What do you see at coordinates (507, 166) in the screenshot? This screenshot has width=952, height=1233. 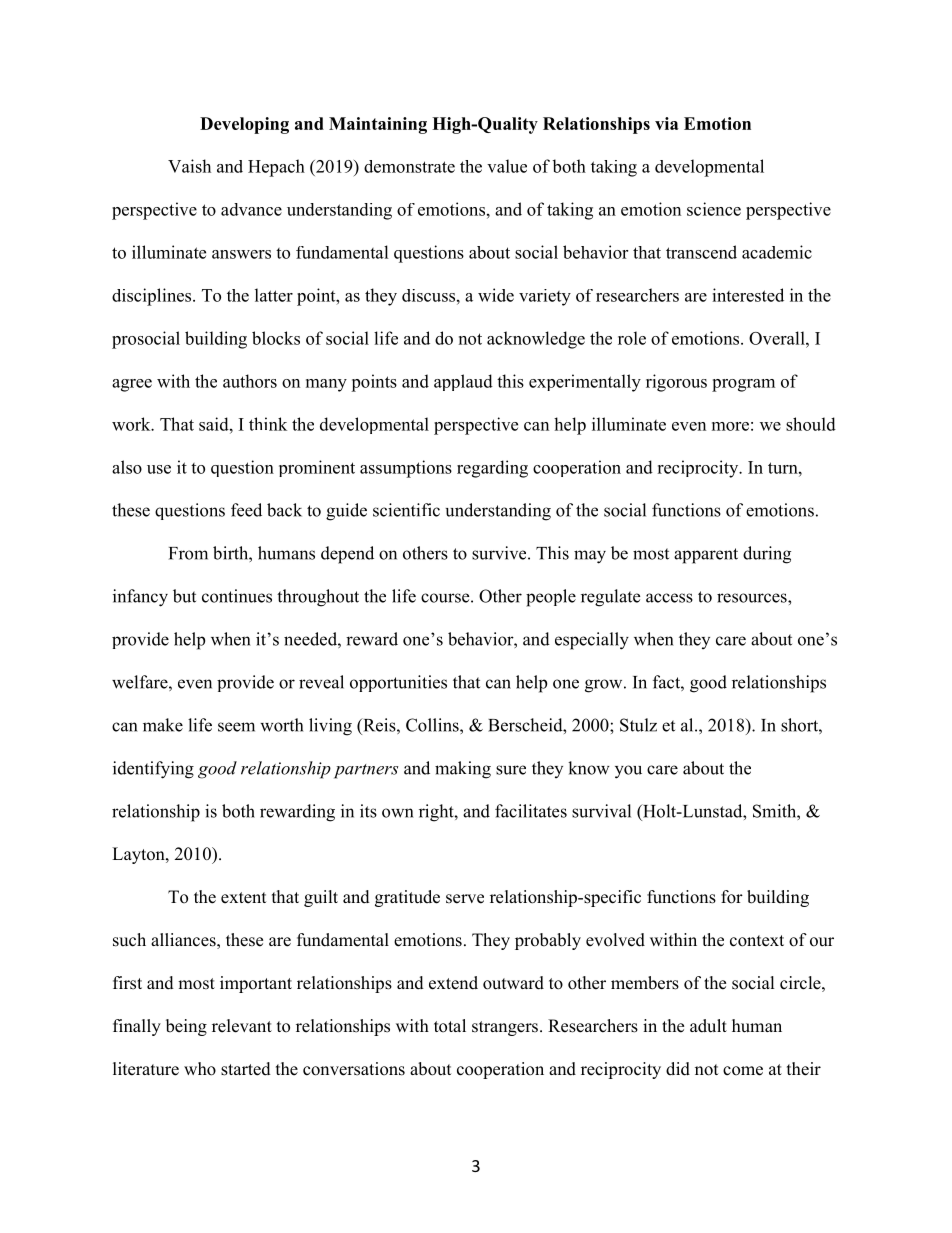 I see `value` at bounding box center [507, 166].
